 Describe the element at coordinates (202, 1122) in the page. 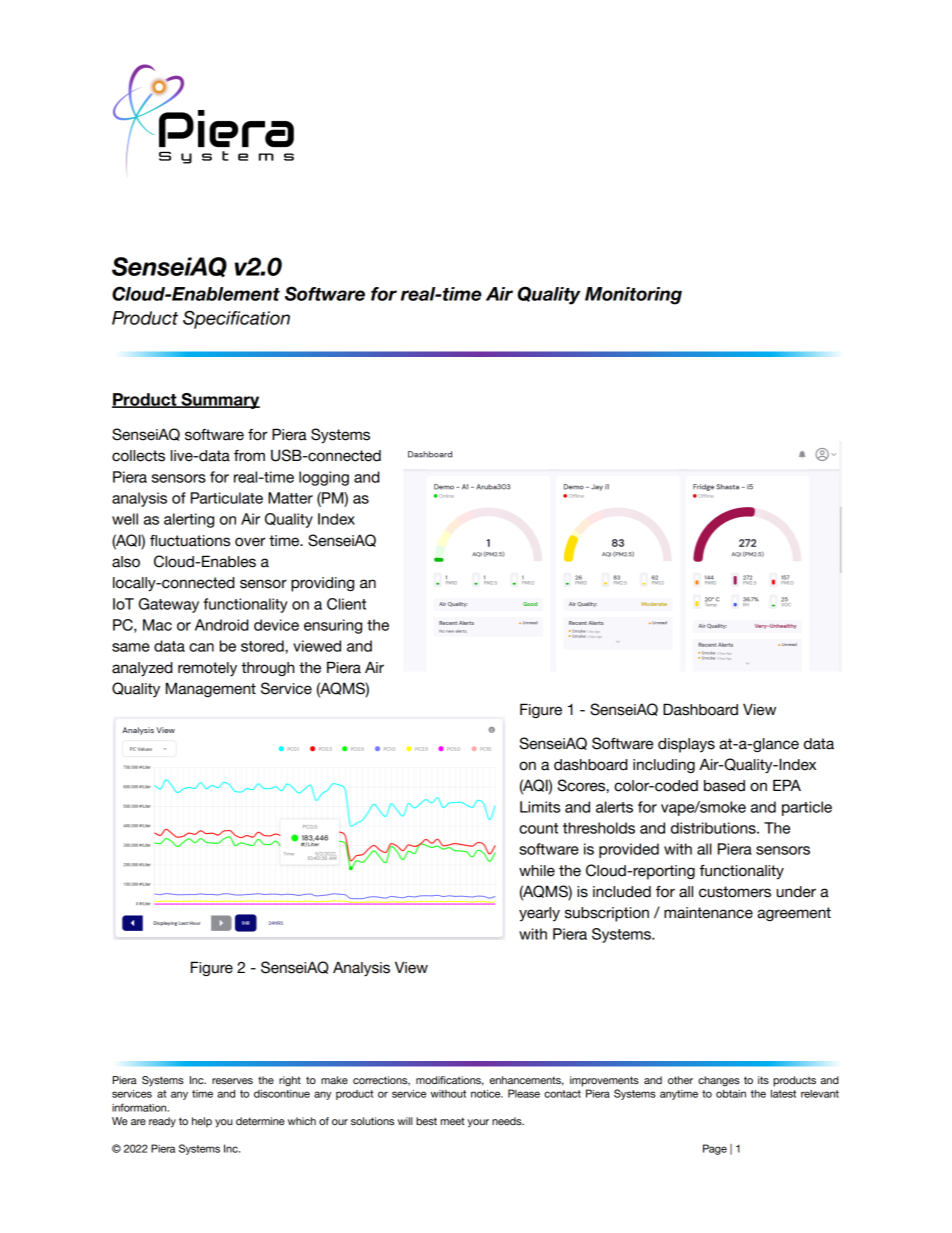

I see `help` at that location.
